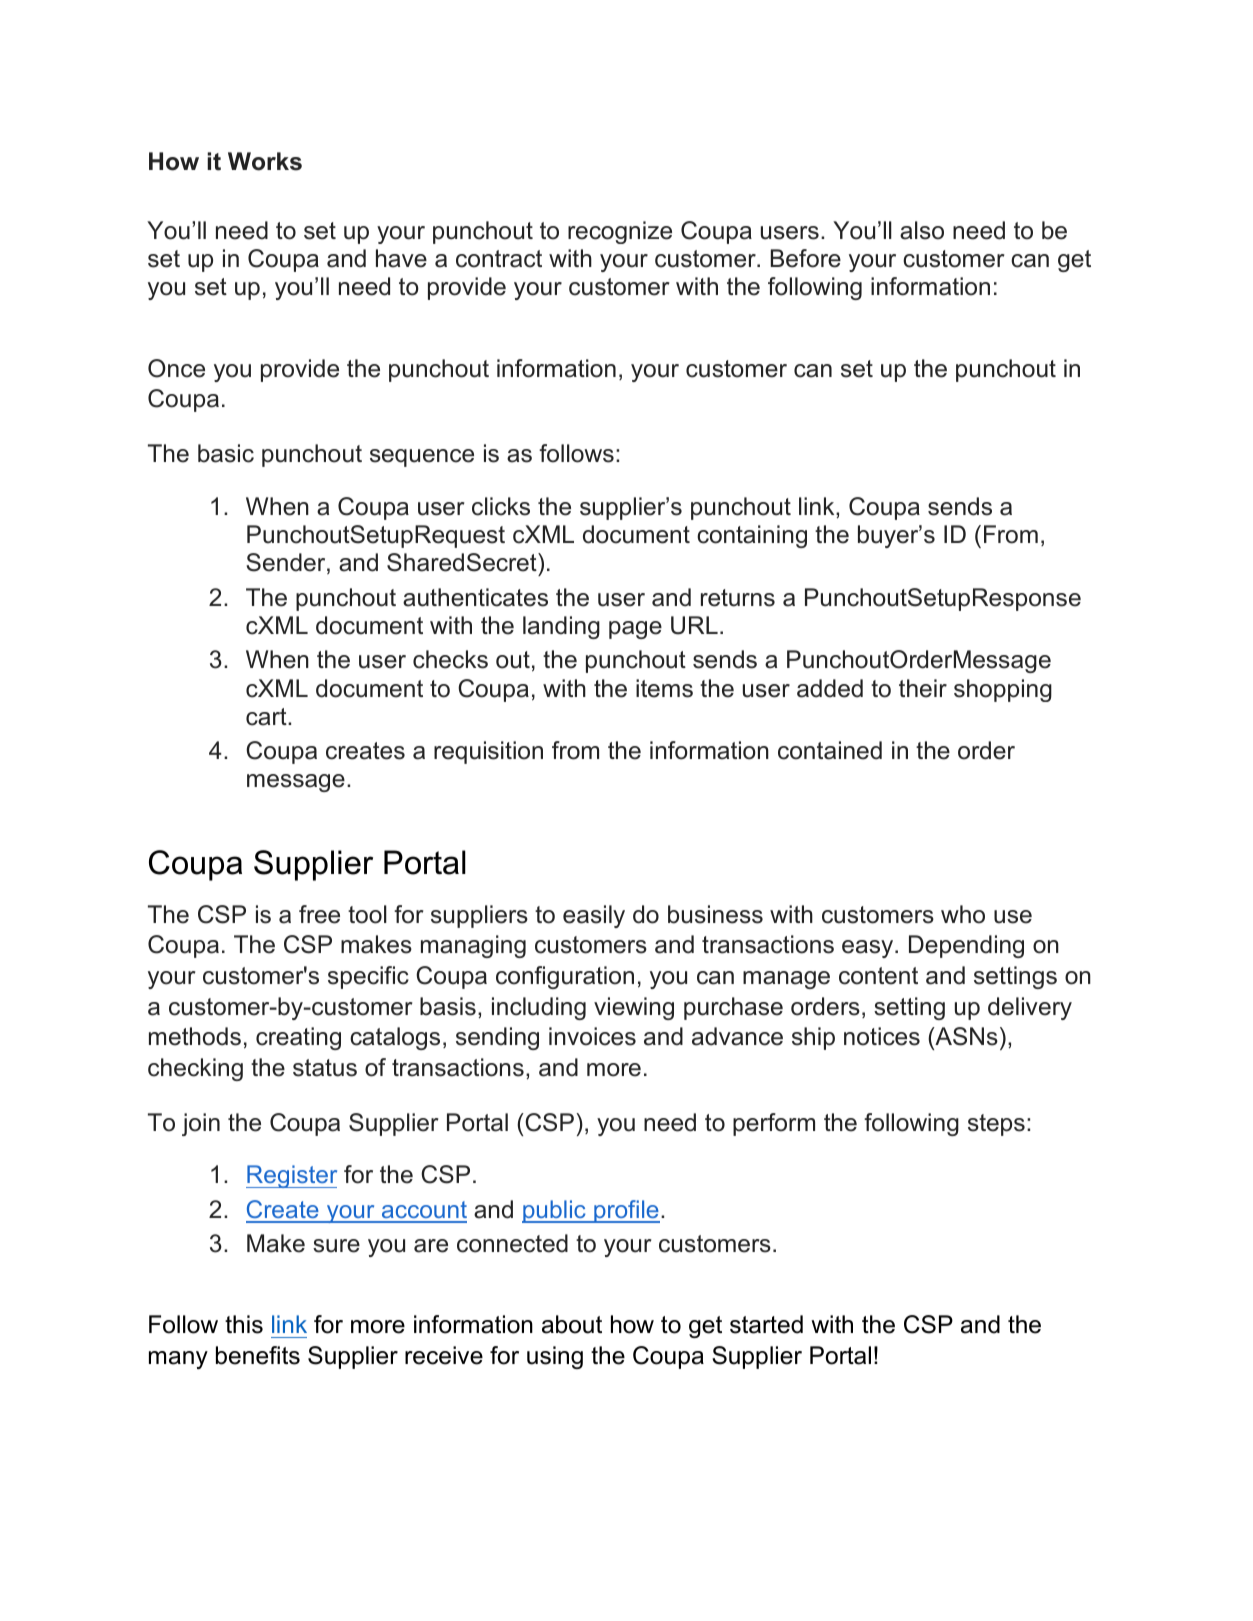 This image has width=1253, height=1621. Describe the element at coordinates (620, 232) in the image. I see `recognize` at that location.
